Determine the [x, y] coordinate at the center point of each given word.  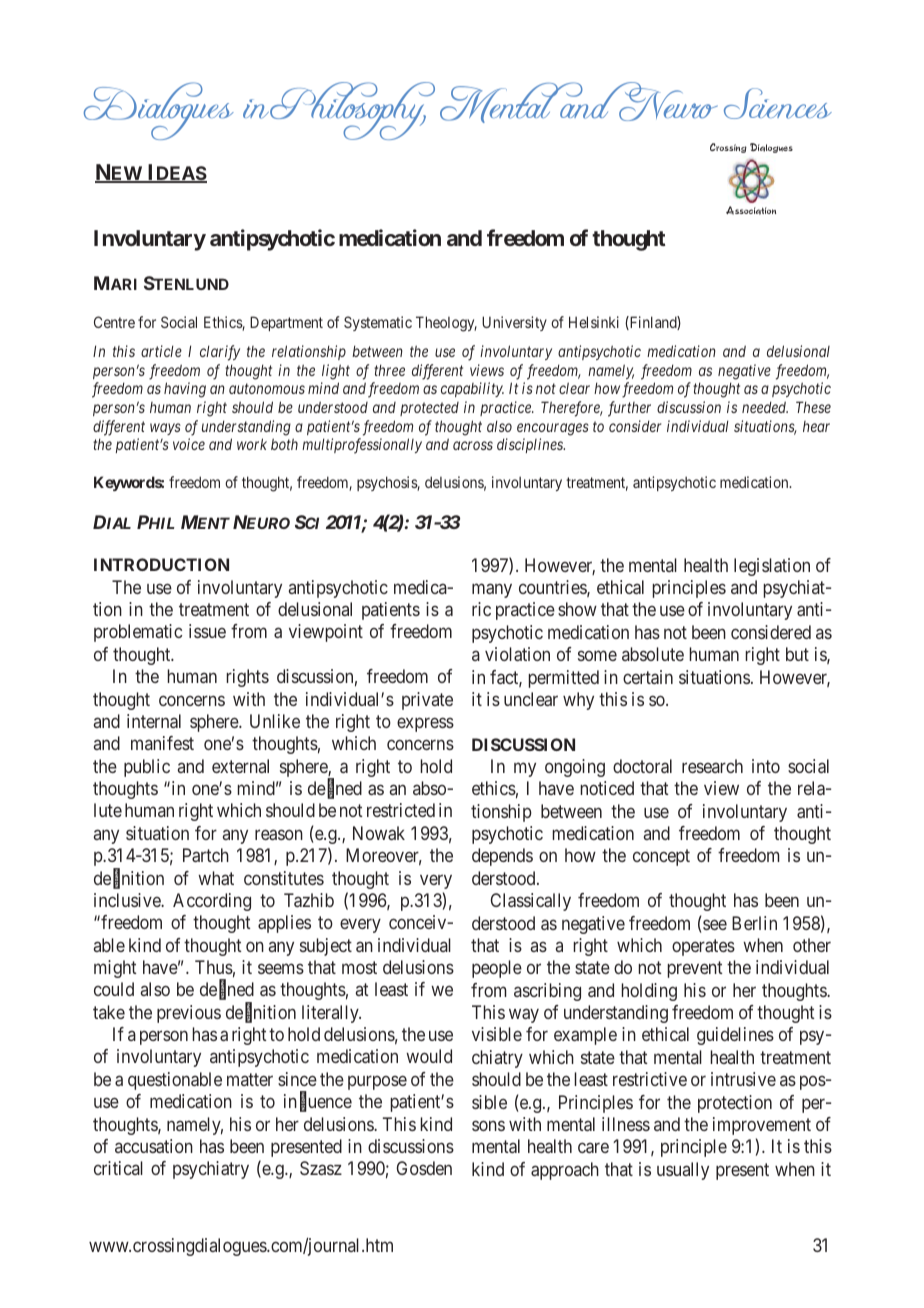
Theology [446, 324]
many [492, 590]
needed [765, 407]
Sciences [778, 103]
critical [118, 1168]
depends [502, 857]
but [797, 654]
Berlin [754, 923]
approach [565, 1171]
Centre [114, 322]
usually [683, 1171]
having [185, 390]
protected [429, 409]
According [212, 902]
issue [207, 631]
